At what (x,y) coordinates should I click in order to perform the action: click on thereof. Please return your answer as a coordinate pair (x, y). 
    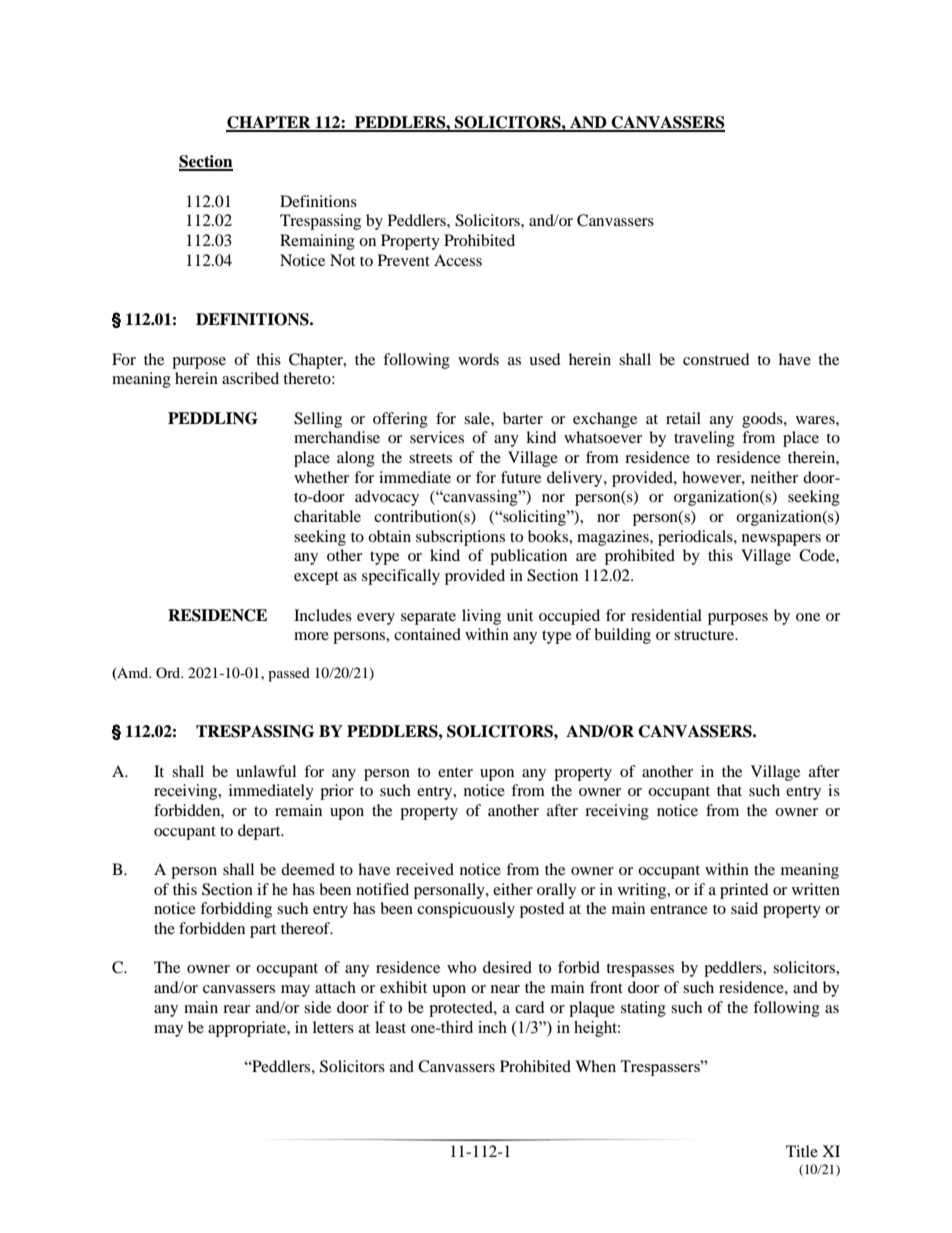
    Looking at the image, I should click on (307, 928).
